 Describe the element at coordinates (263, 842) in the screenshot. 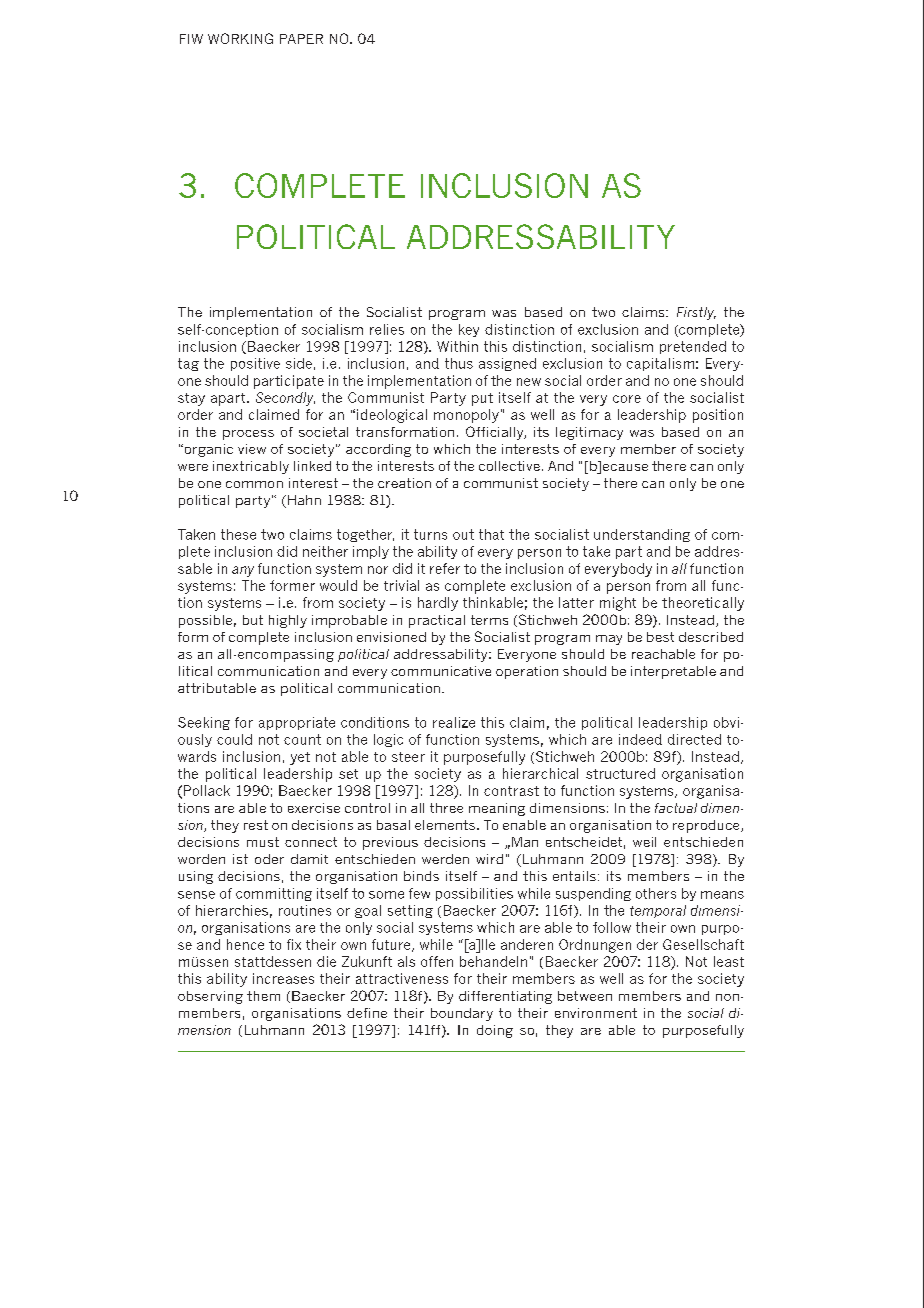

I see `must` at that location.
